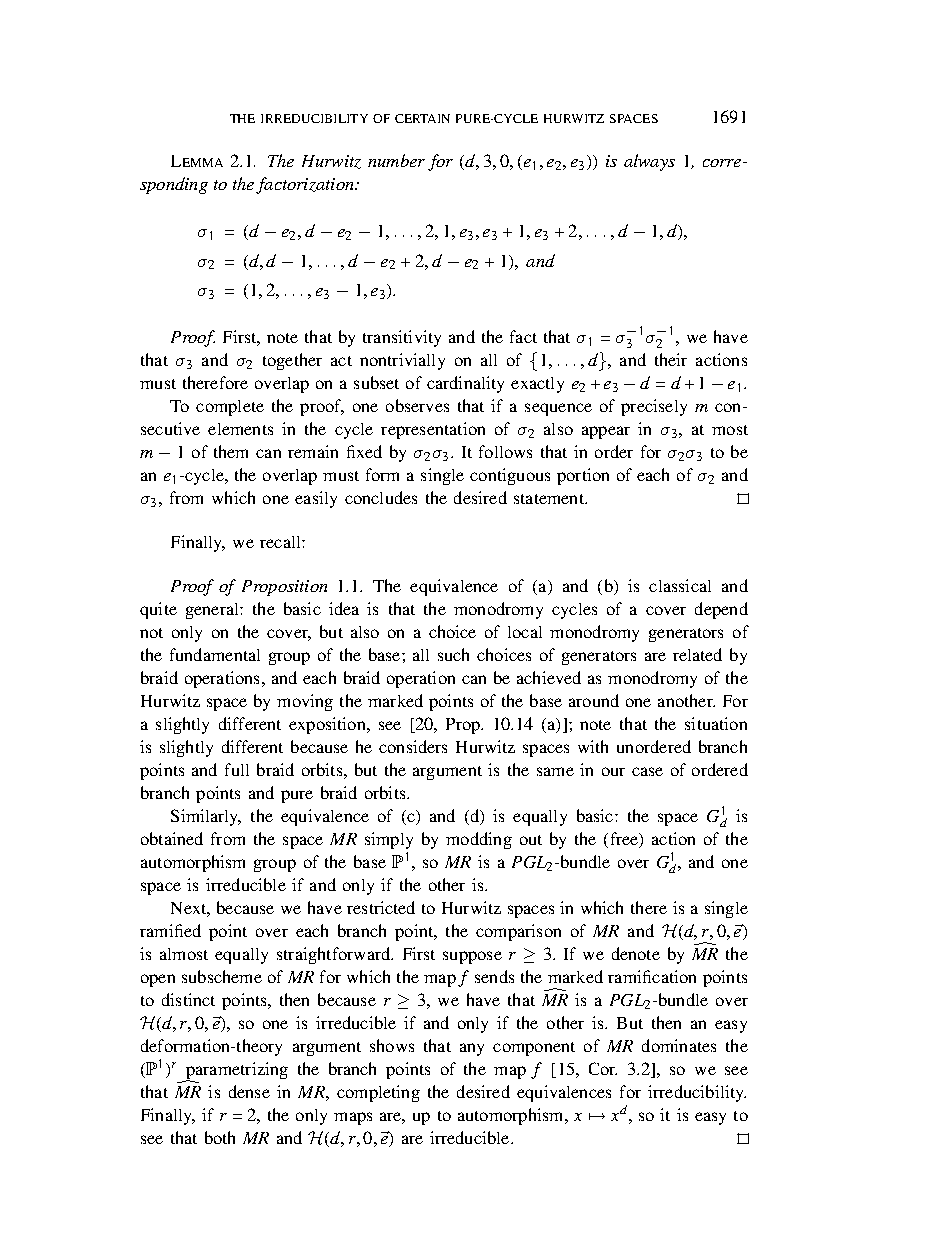  Describe the element at coordinates (679, 1045) in the screenshot. I see `dominates` at that location.
